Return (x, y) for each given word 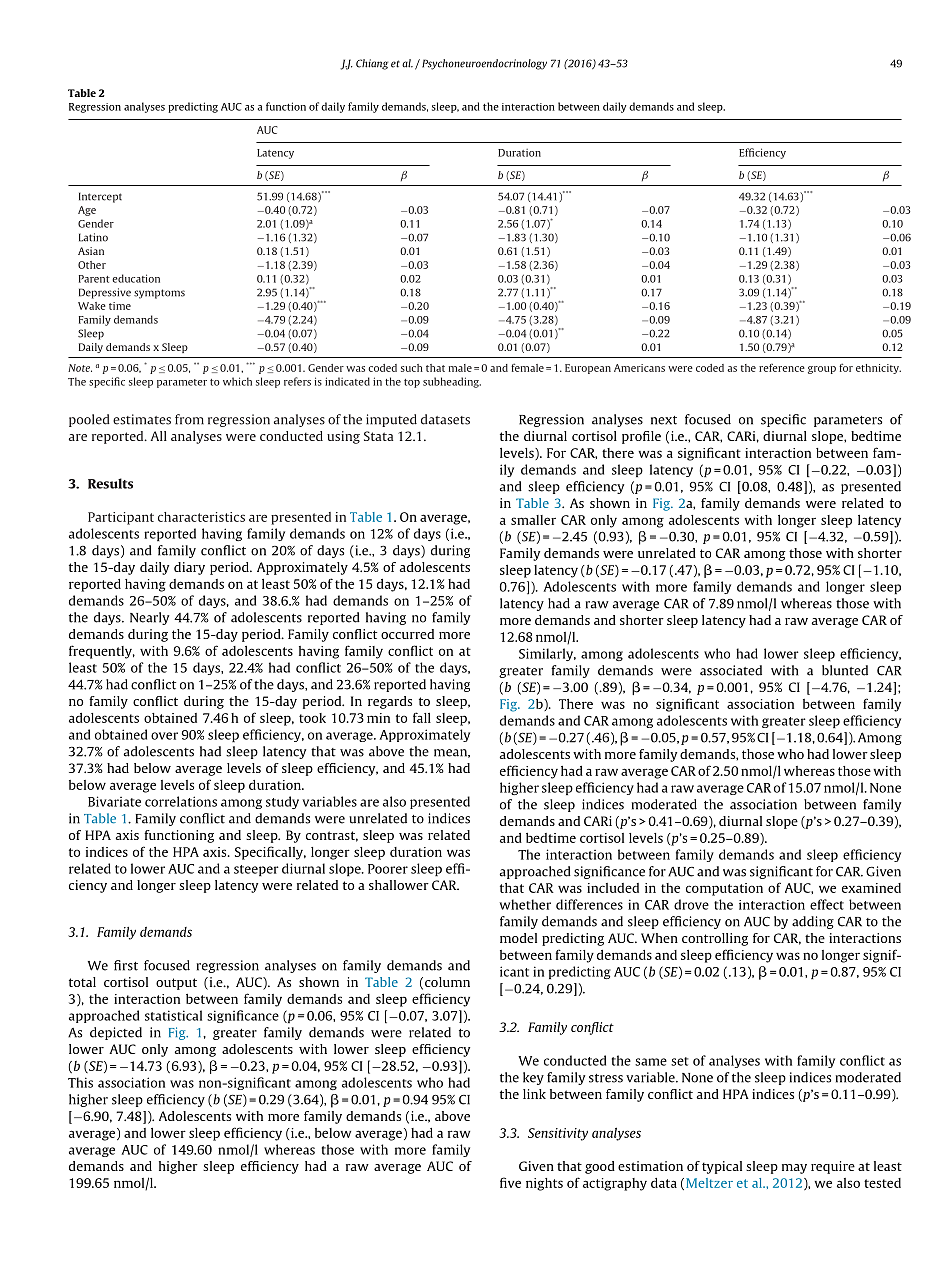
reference (782, 368)
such (412, 368)
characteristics (201, 517)
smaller (533, 520)
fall (422, 717)
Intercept (100, 197)
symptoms (159, 294)
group (822, 370)
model (518, 938)
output (176, 984)
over (164, 736)
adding (813, 922)
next (664, 420)
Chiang (372, 64)
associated (731, 670)
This (80, 1082)
